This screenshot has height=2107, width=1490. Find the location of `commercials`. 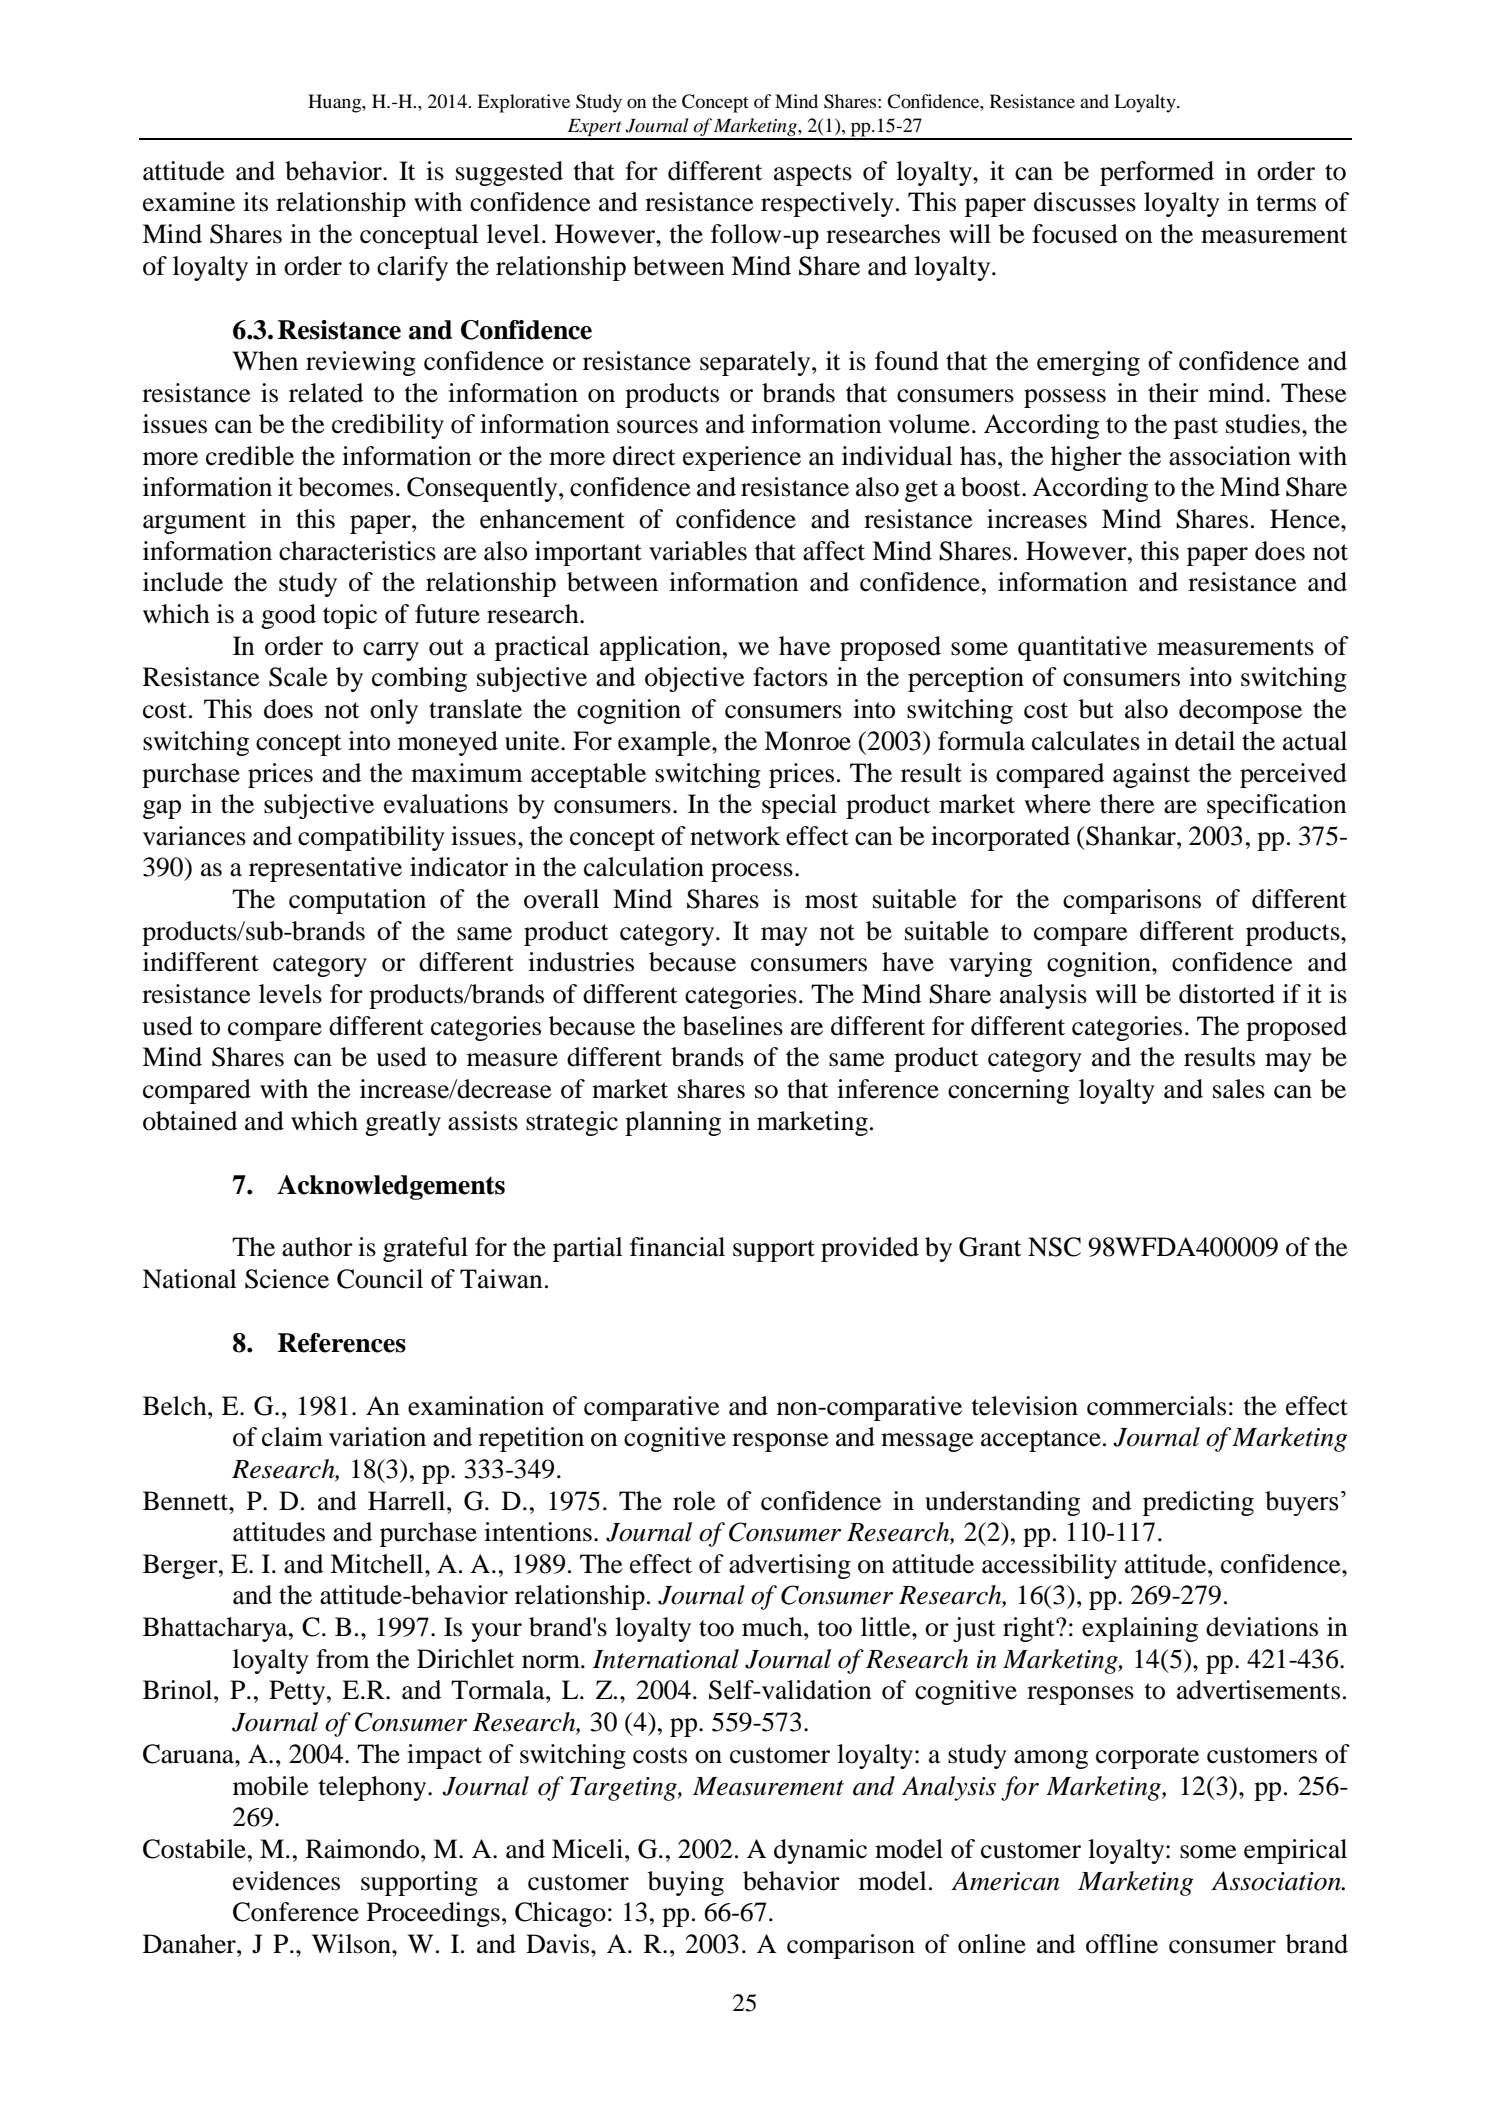

commercials is located at coordinates (1156, 1406).
